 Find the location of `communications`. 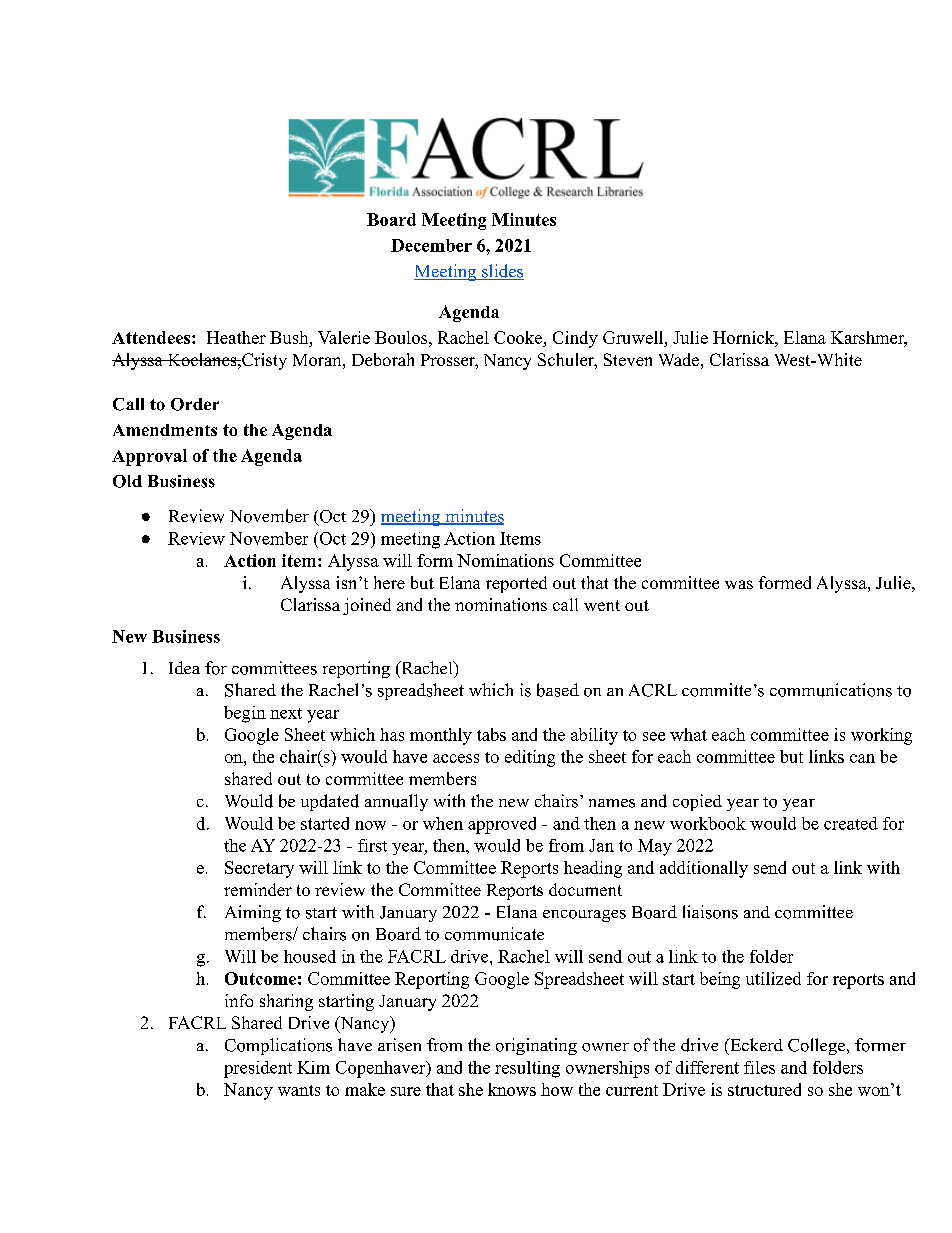

communications is located at coordinates (831, 690).
